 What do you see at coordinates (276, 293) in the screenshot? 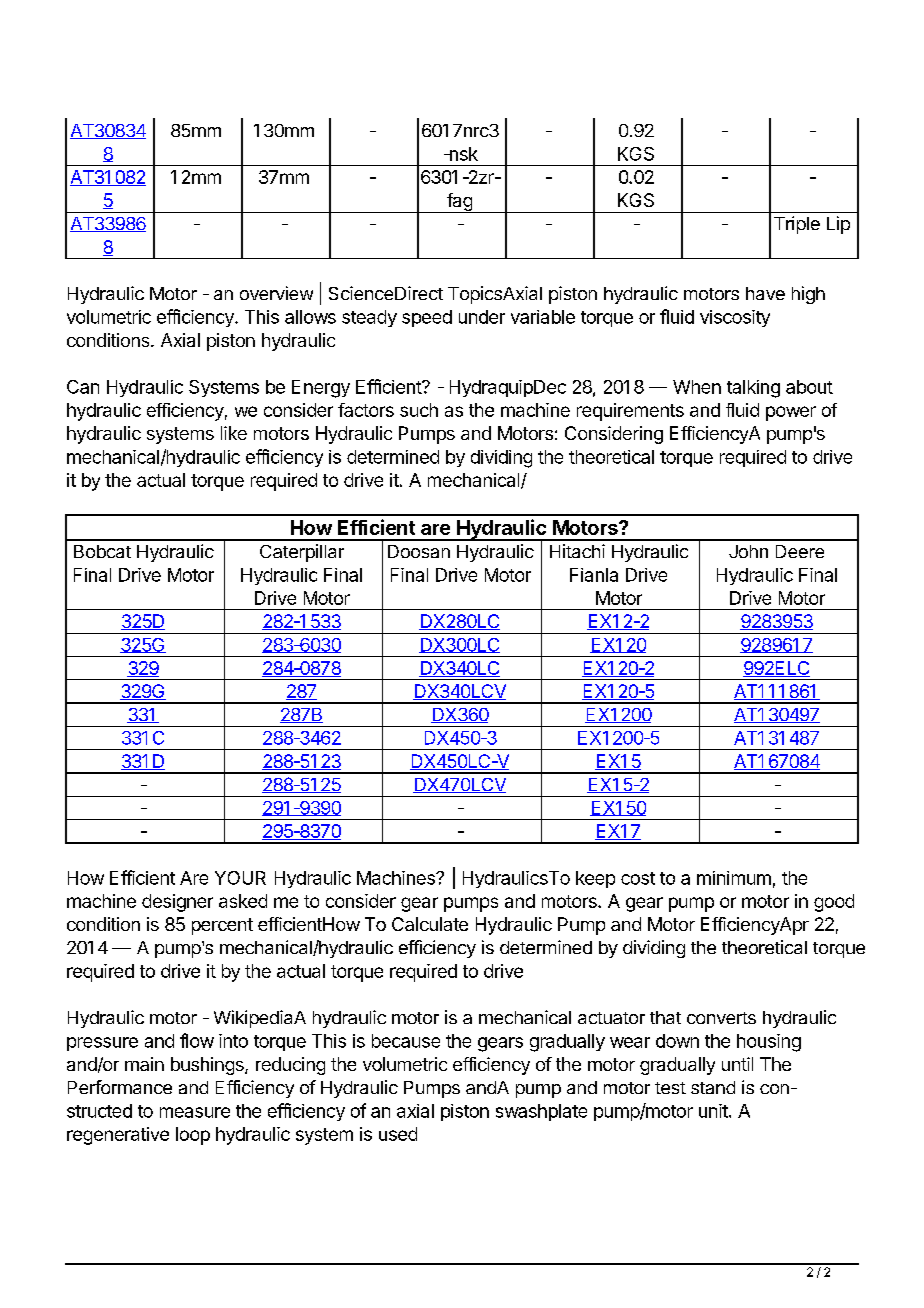
I see `overview` at bounding box center [276, 293].
